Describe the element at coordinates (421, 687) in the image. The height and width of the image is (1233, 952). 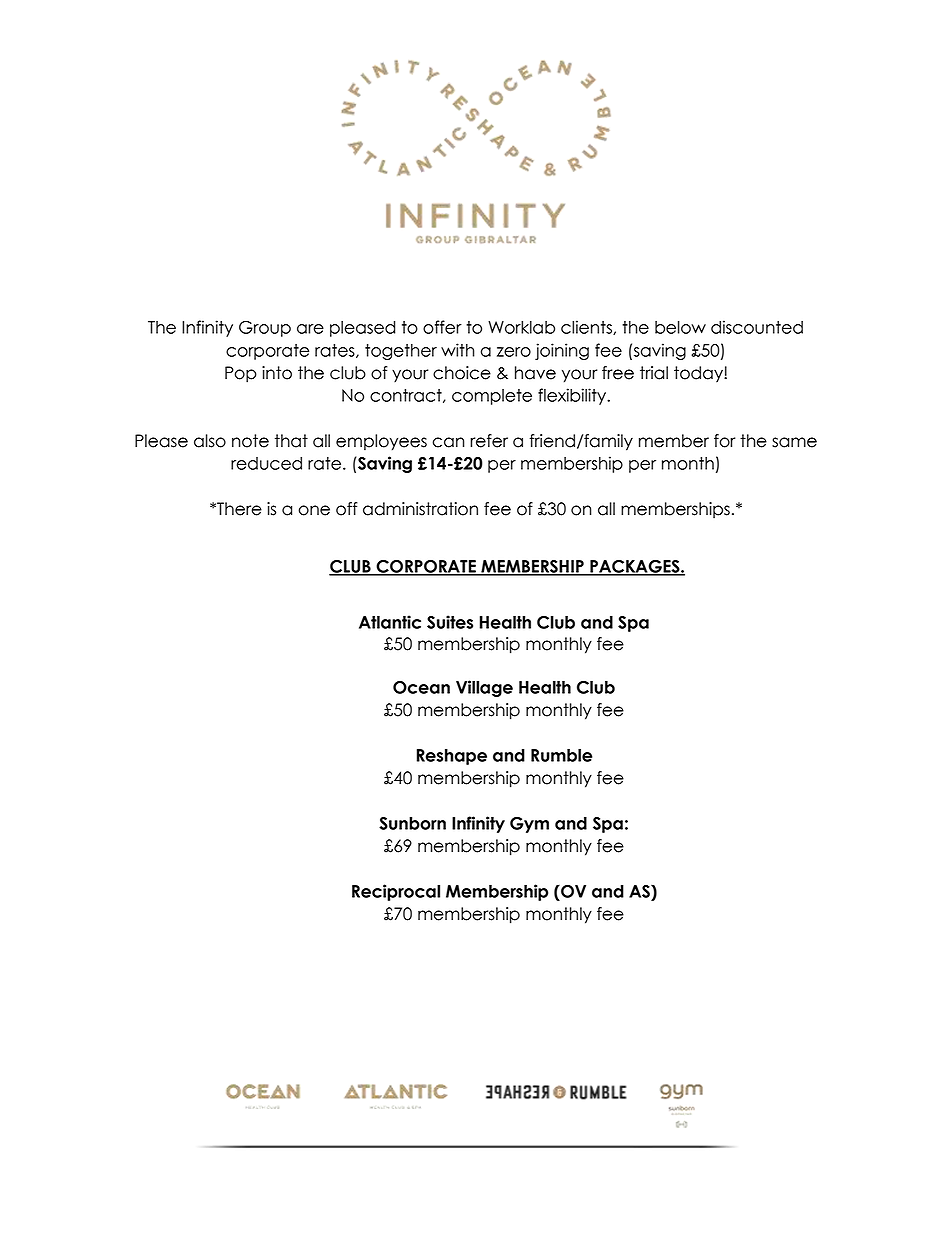
I see `Ocean` at that location.
